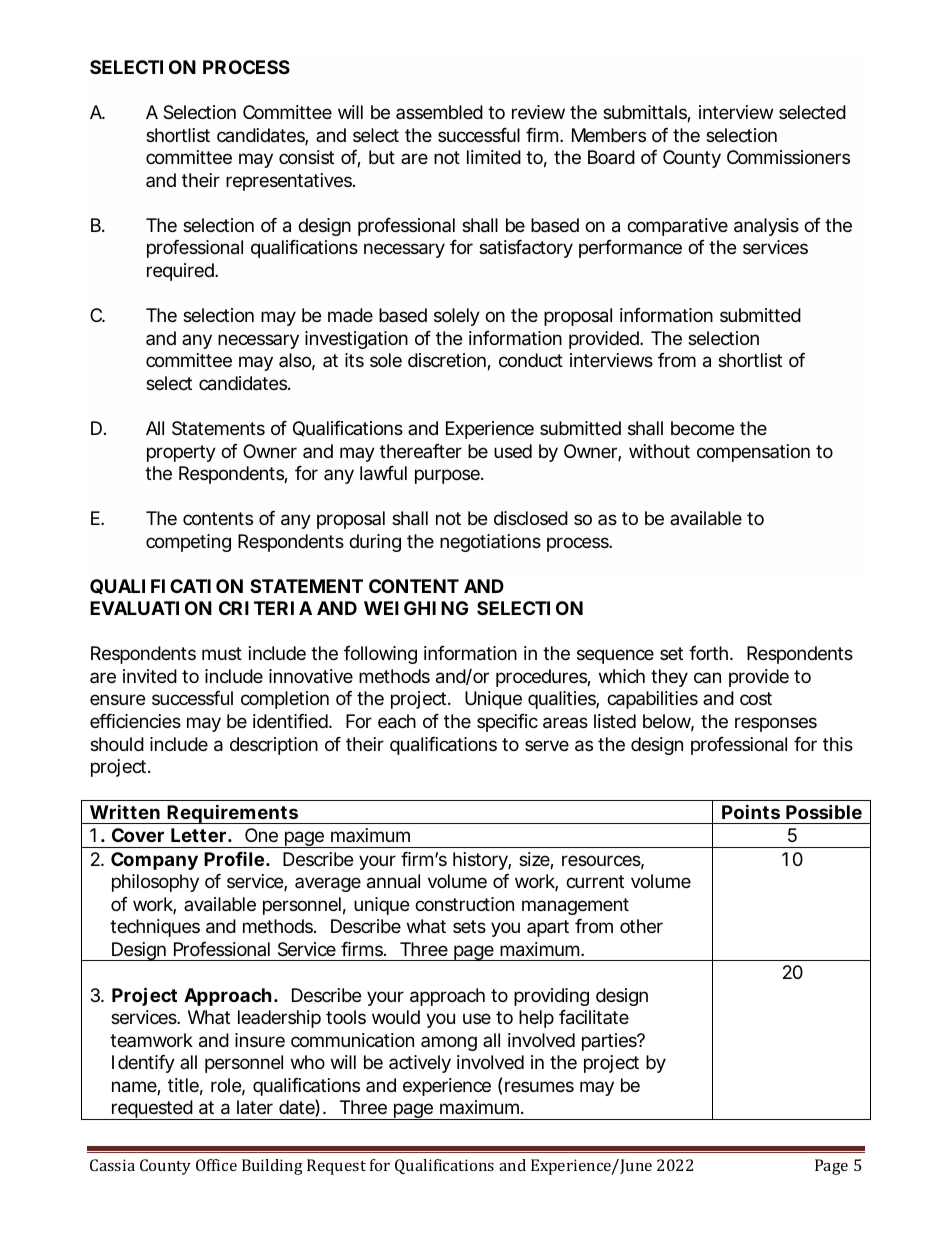 The image size is (952, 1233). Describe the element at coordinates (449, 1043) in the screenshot. I see `among` at that location.
